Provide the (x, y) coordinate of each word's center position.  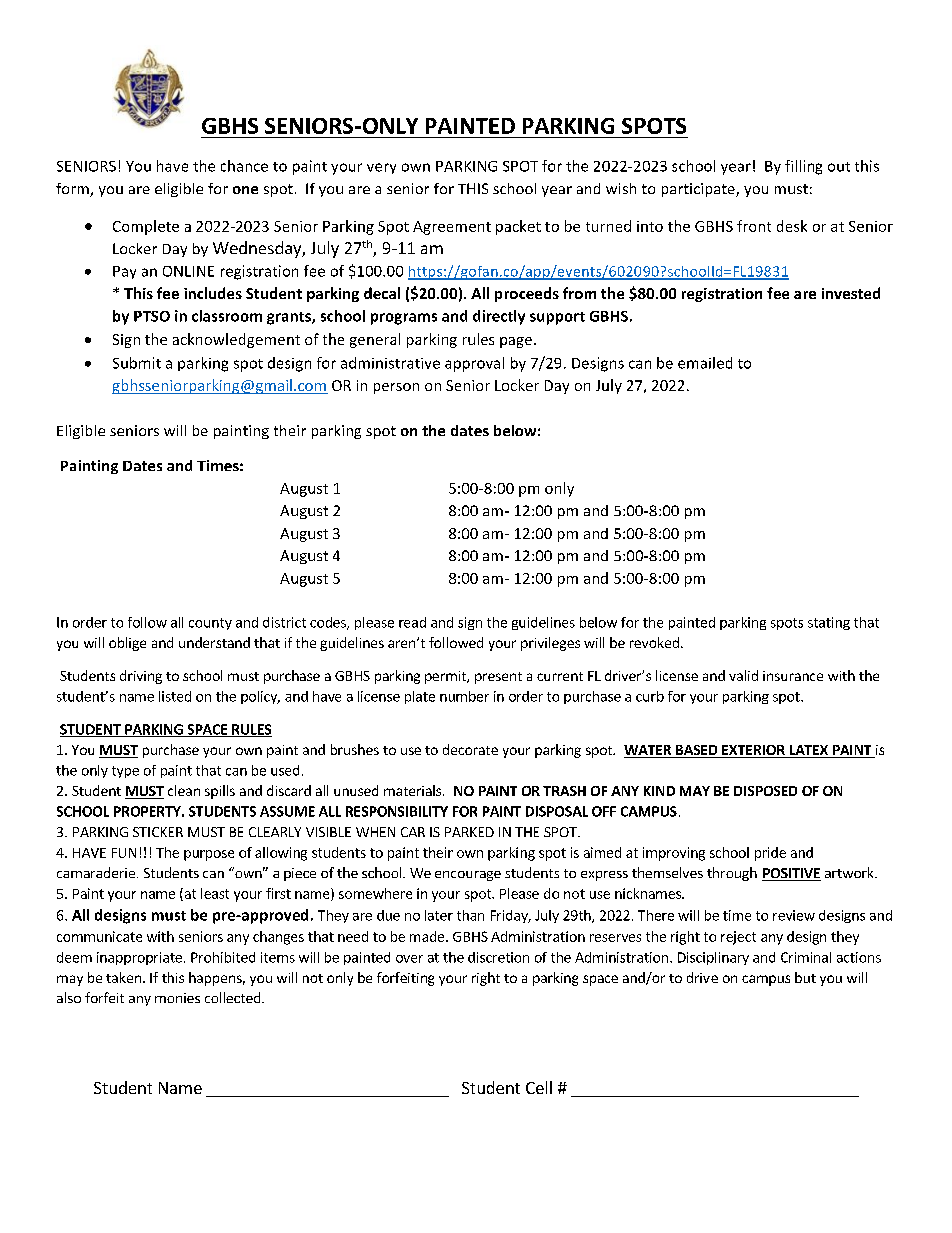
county (210, 624)
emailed (705, 363)
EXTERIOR (753, 751)
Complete (146, 227)
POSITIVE (791, 874)
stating (829, 623)
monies (177, 998)
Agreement (452, 228)
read (412, 622)
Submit (137, 363)
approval (474, 364)
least (215, 893)
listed (175, 696)
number (464, 696)
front (754, 226)
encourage (468, 876)
